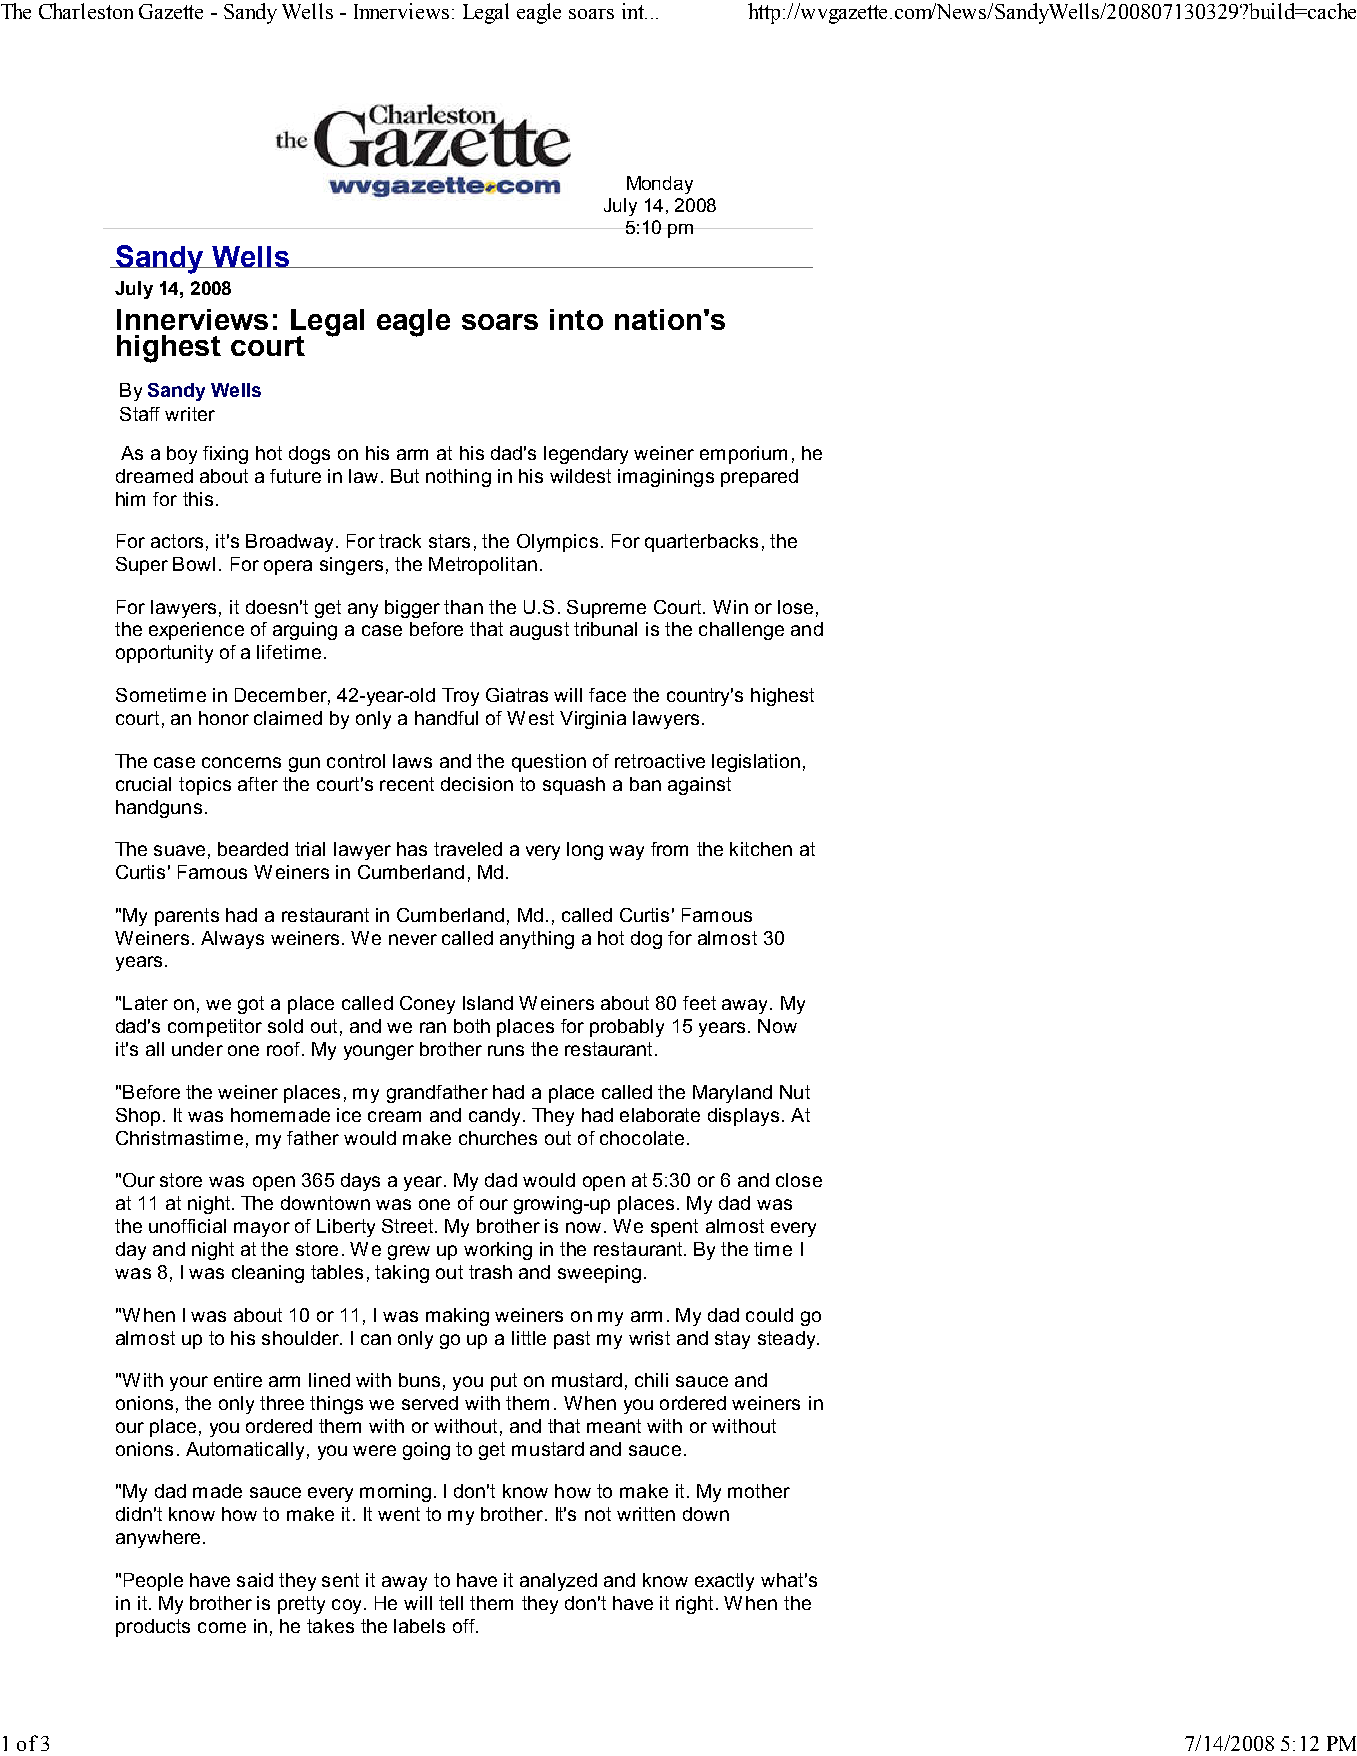 The image size is (1357, 1756). What do you see at coordinates (732, 1094) in the image?
I see `Maryland` at bounding box center [732, 1094].
